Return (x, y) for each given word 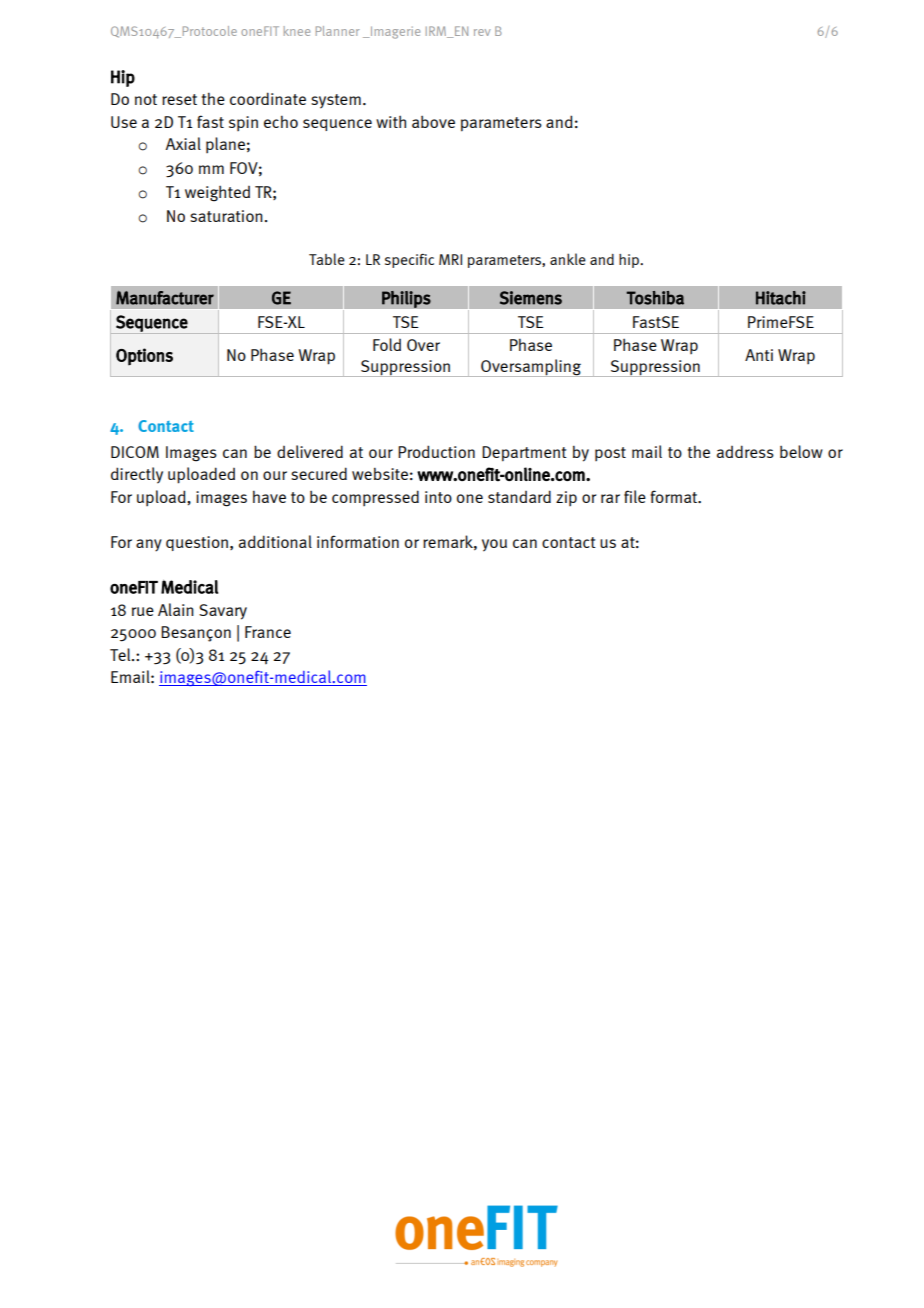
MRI (450, 259)
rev (482, 32)
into (438, 497)
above (433, 122)
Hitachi (781, 298)
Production (436, 451)
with (391, 121)
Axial (183, 143)
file (635, 496)
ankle (568, 259)
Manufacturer (165, 298)
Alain (176, 609)
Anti (759, 355)
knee (296, 31)
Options (144, 356)
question (198, 543)
